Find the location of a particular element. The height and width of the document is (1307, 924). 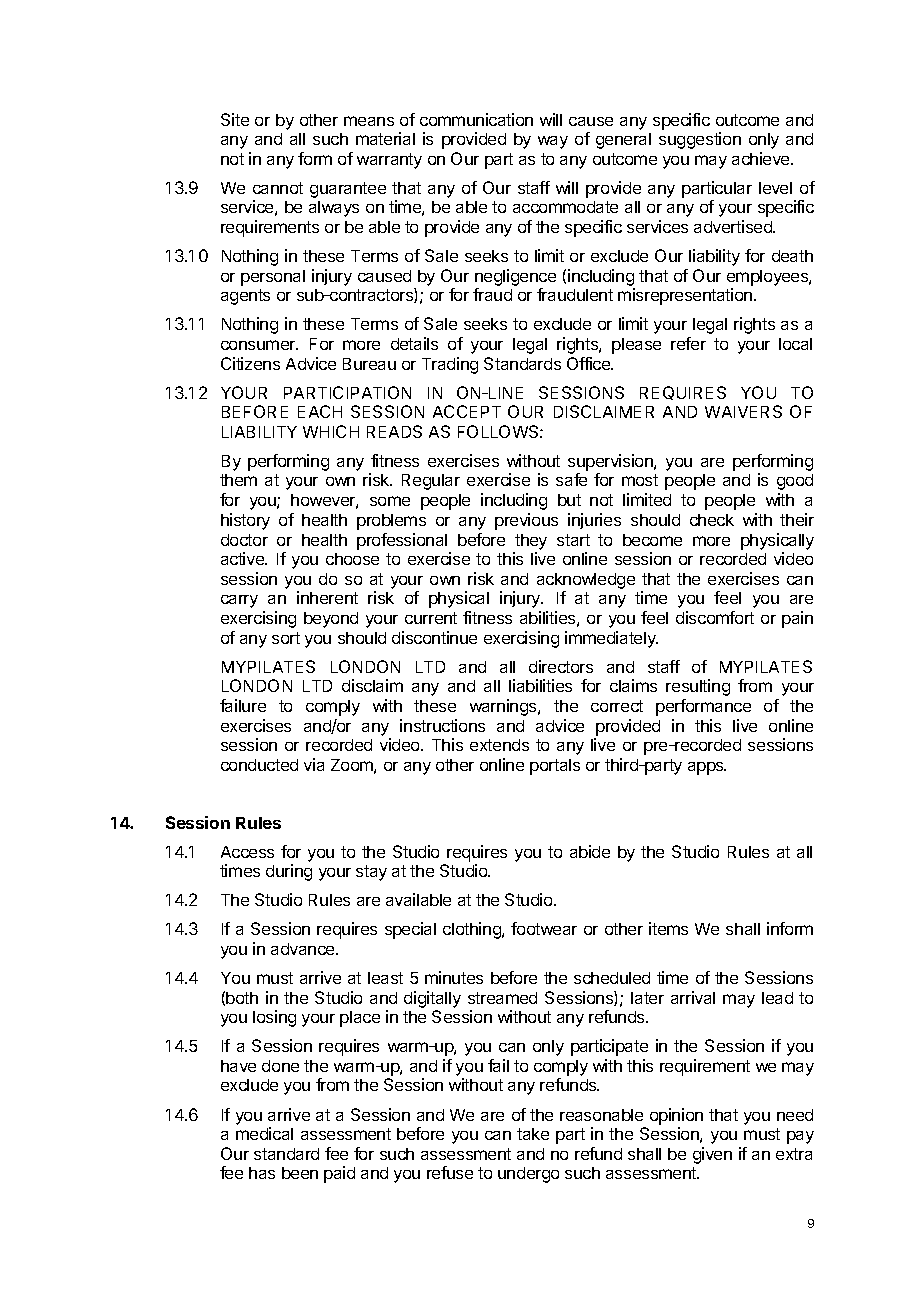

discomfort is located at coordinates (715, 617).
